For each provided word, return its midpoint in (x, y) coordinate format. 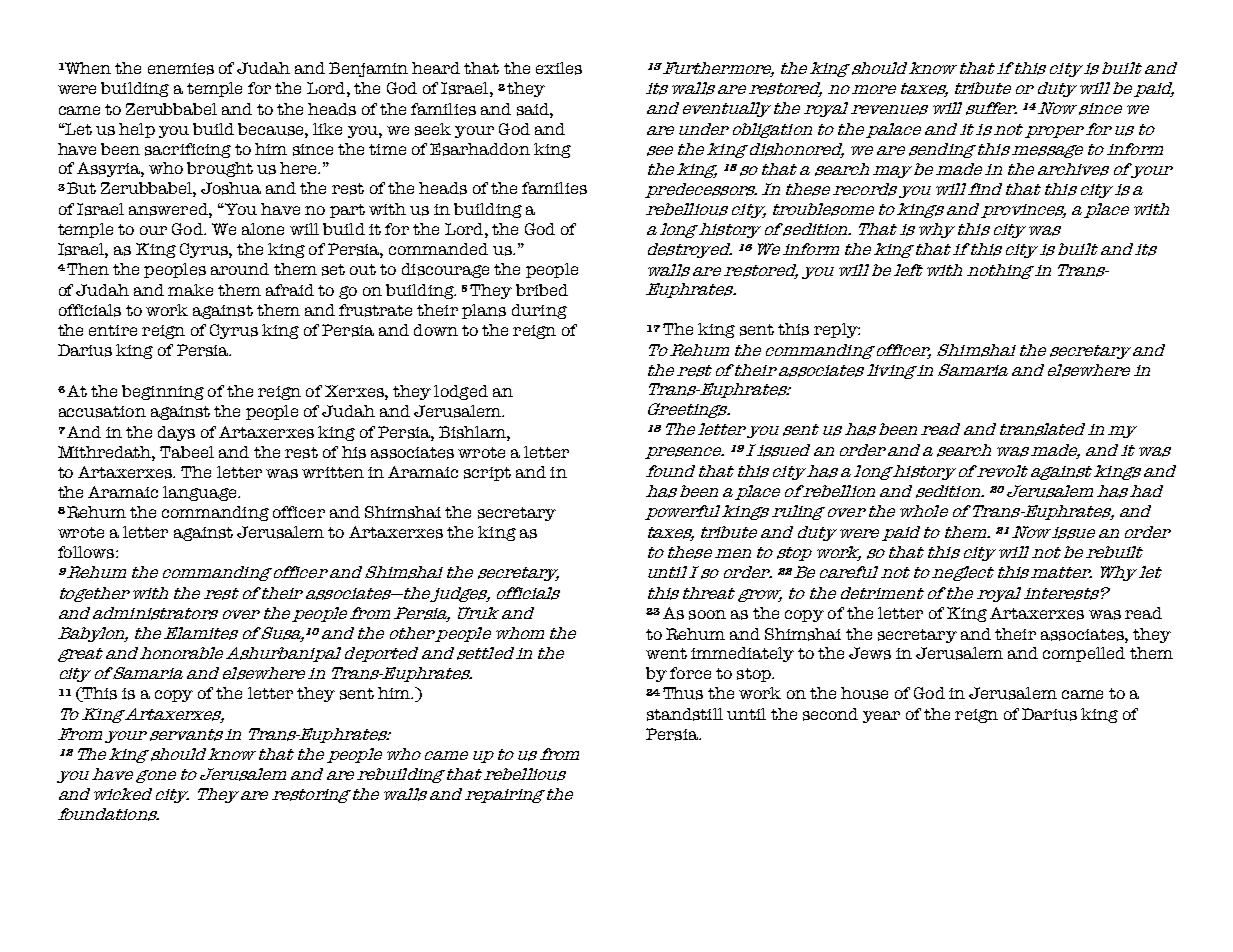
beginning (163, 392)
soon (707, 615)
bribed (542, 290)
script (487, 474)
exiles (559, 68)
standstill (685, 714)
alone (263, 229)
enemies (181, 69)
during (539, 311)
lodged (461, 392)
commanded (438, 249)
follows (87, 552)
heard (436, 68)
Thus (683, 693)
